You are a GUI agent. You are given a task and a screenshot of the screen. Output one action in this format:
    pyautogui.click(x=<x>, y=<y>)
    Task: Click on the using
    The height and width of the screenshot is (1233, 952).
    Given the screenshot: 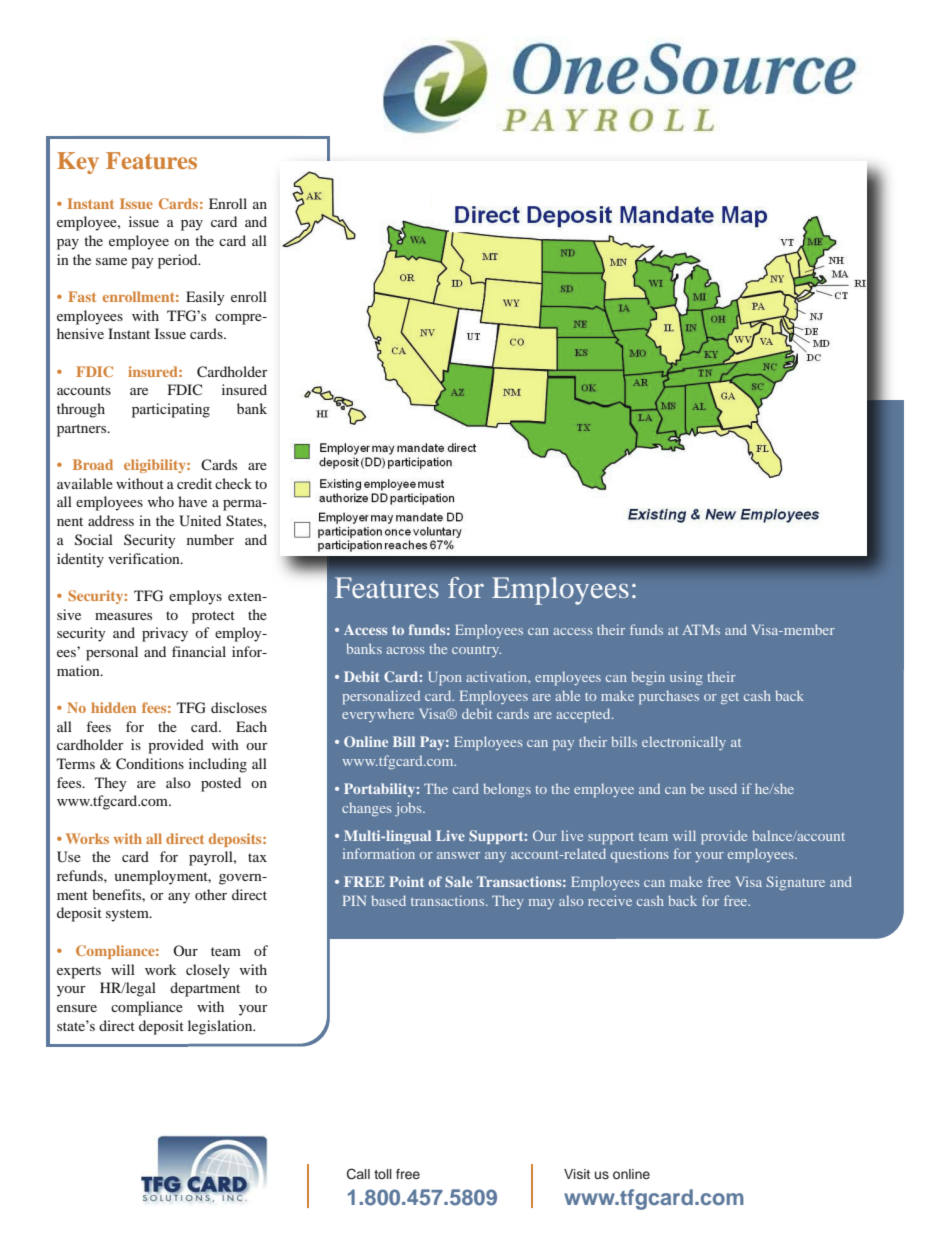 What is the action you would take?
    pyautogui.click(x=686, y=678)
